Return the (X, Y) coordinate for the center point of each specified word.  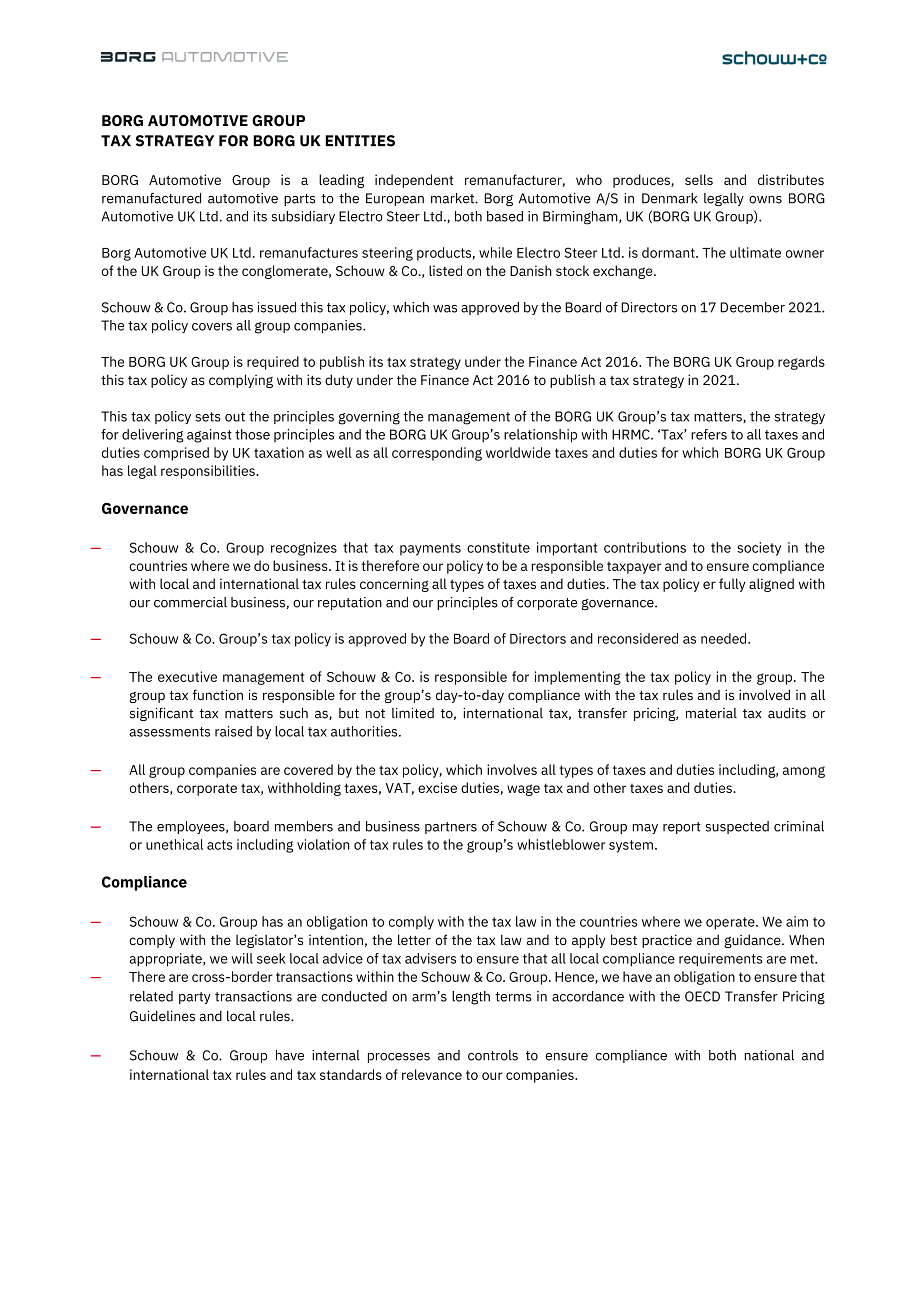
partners (451, 828)
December (752, 307)
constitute (498, 547)
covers (212, 327)
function (218, 695)
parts (299, 200)
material (711, 713)
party (195, 998)
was (445, 309)
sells (699, 179)
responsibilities (209, 472)
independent (414, 181)
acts (220, 845)
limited (413, 713)
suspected (737, 827)
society (759, 549)
